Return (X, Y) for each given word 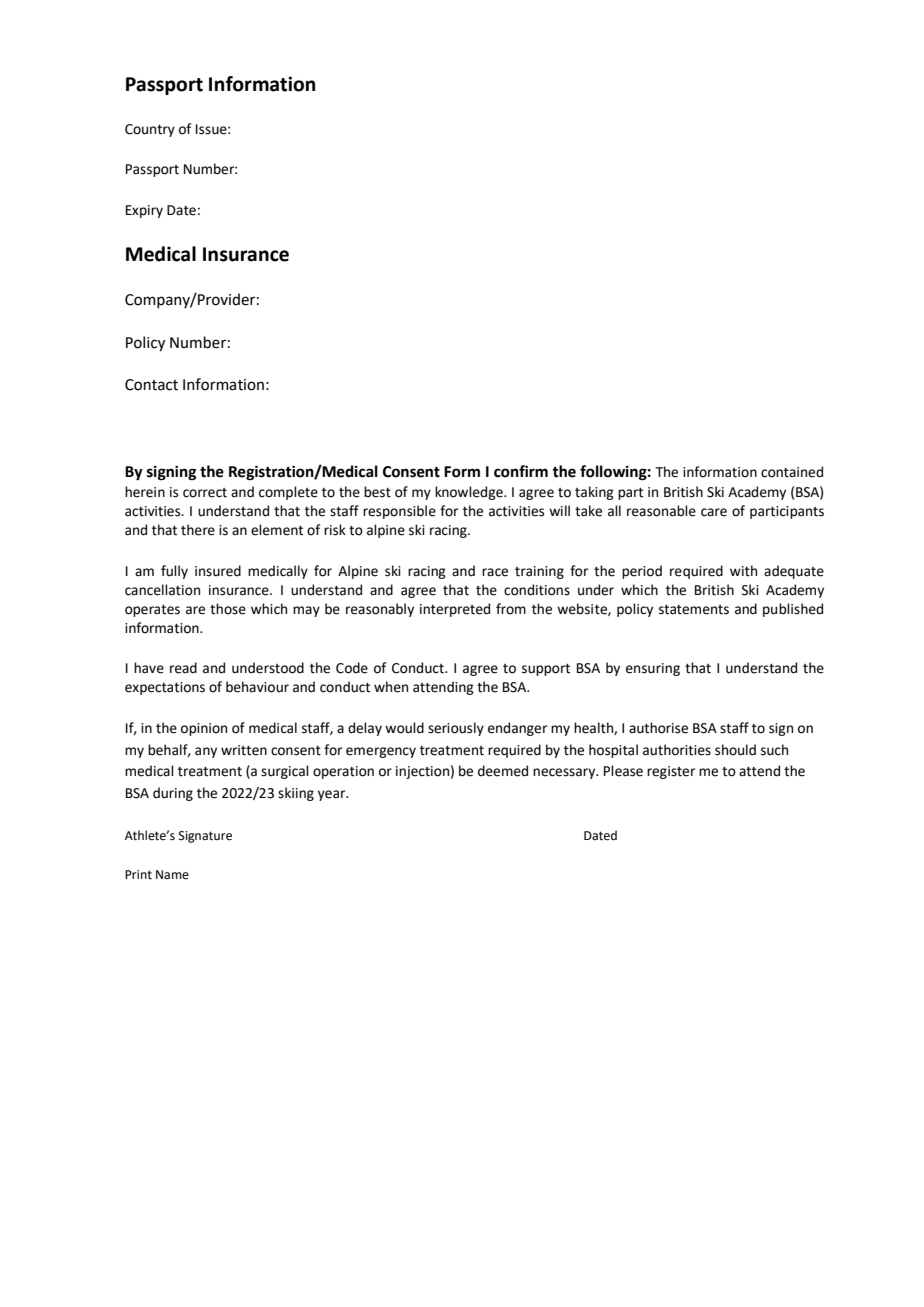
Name (172, 875)
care (714, 512)
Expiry (144, 211)
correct (205, 493)
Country (150, 130)
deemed (503, 771)
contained (792, 472)
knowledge (470, 493)
